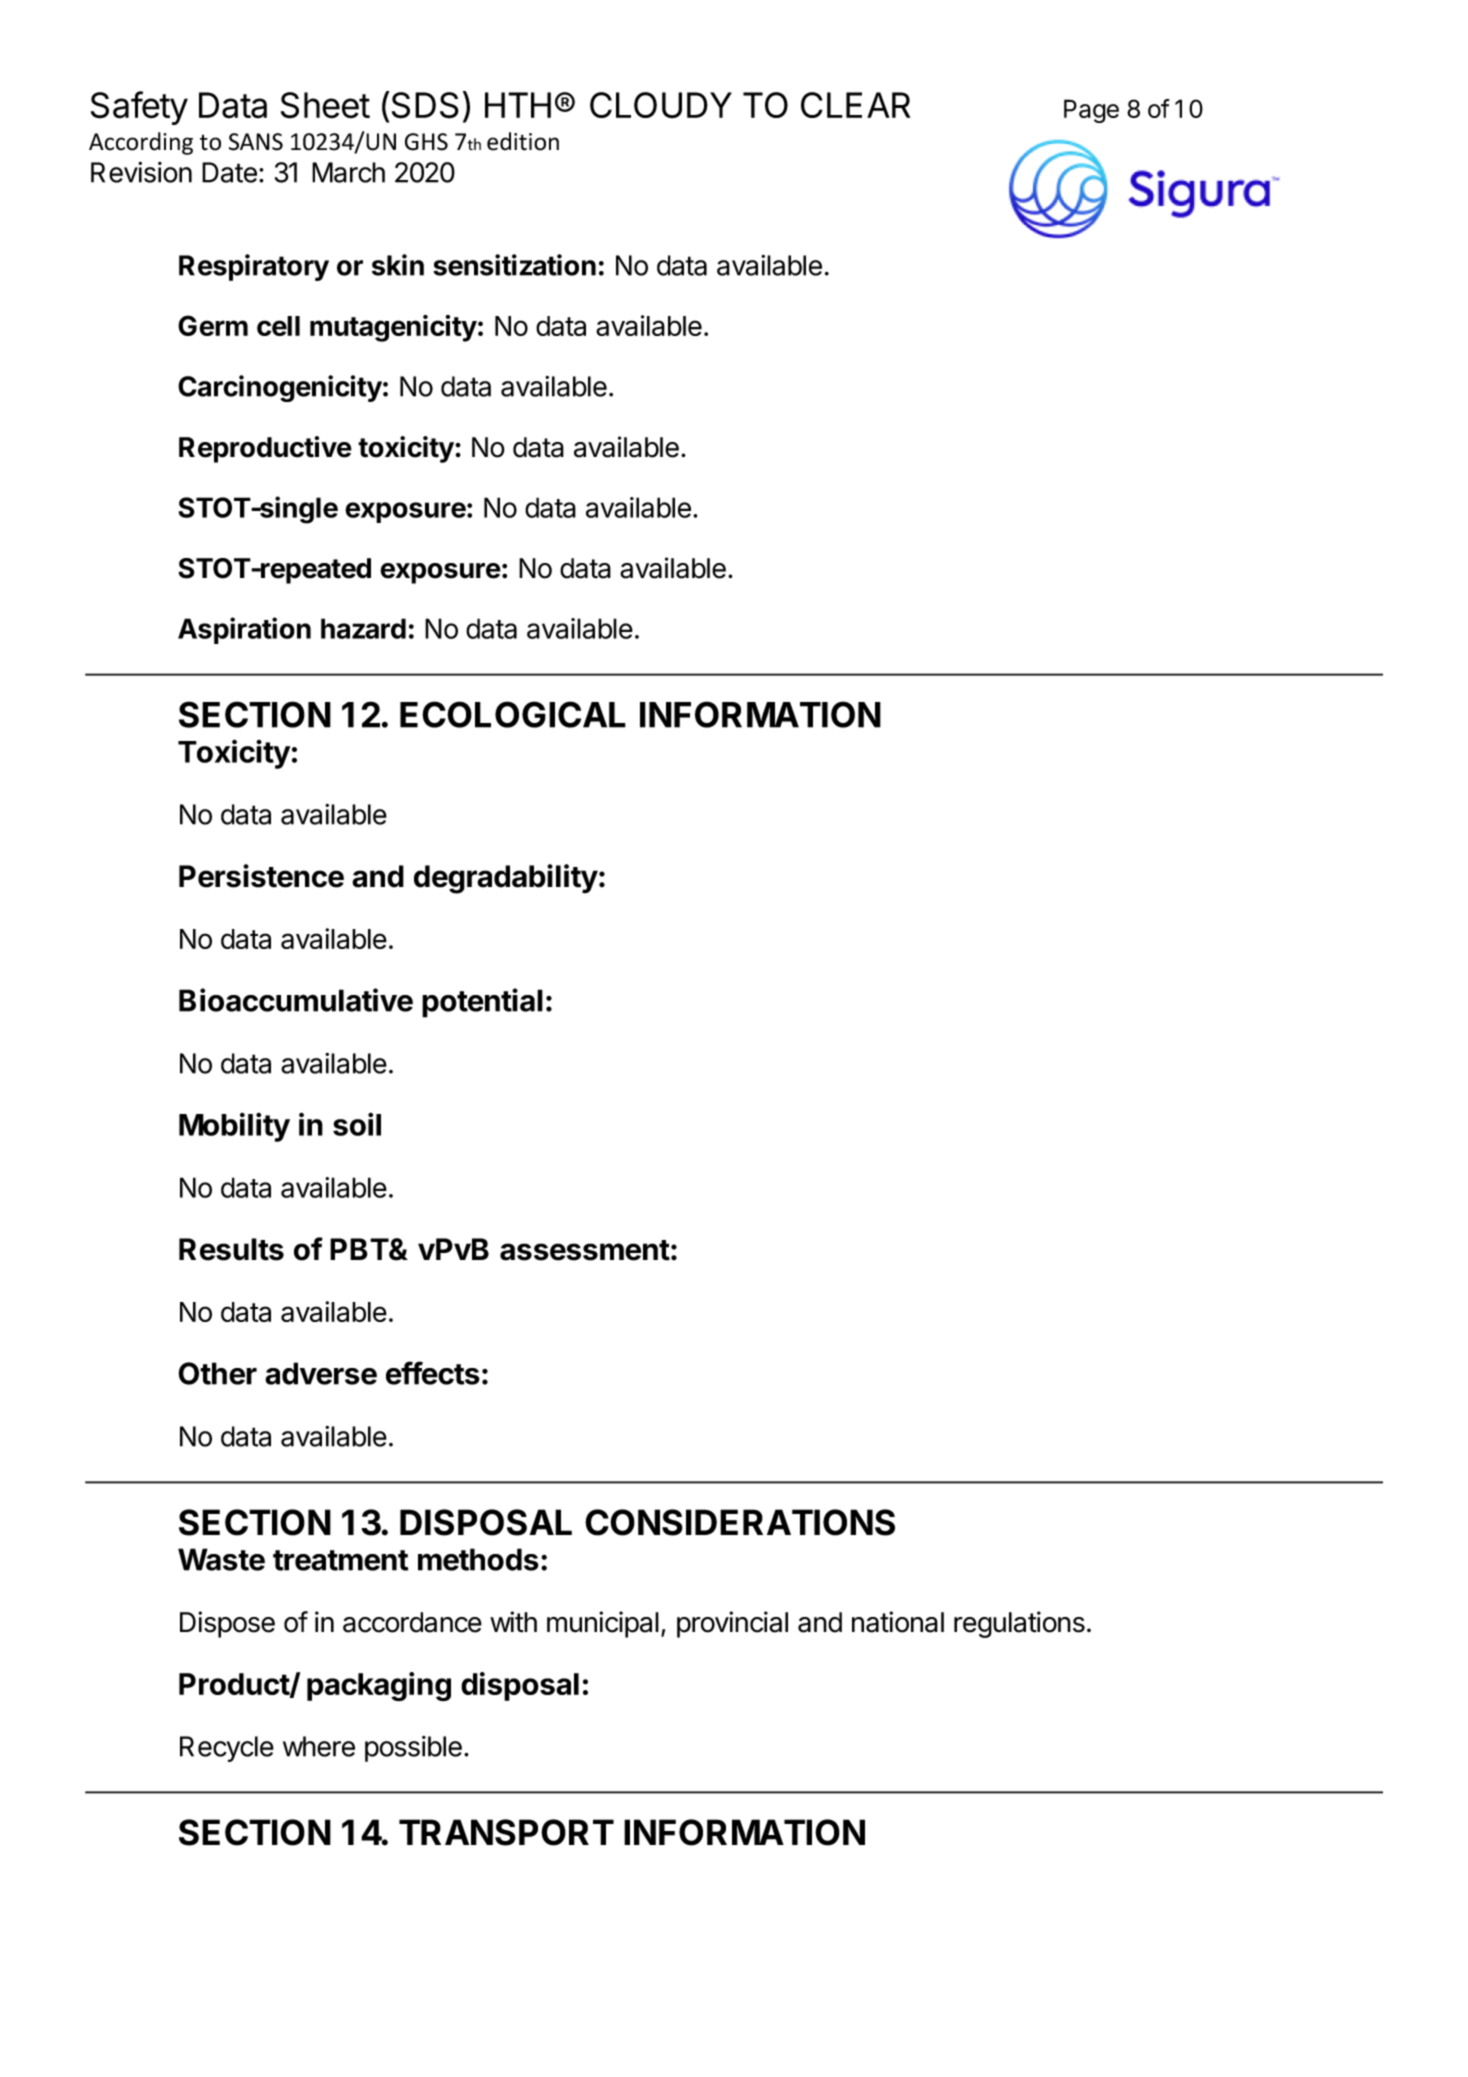  Describe the element at coordinates (513, 714) in the image. I see `ECOLOGICAL` at that location.
